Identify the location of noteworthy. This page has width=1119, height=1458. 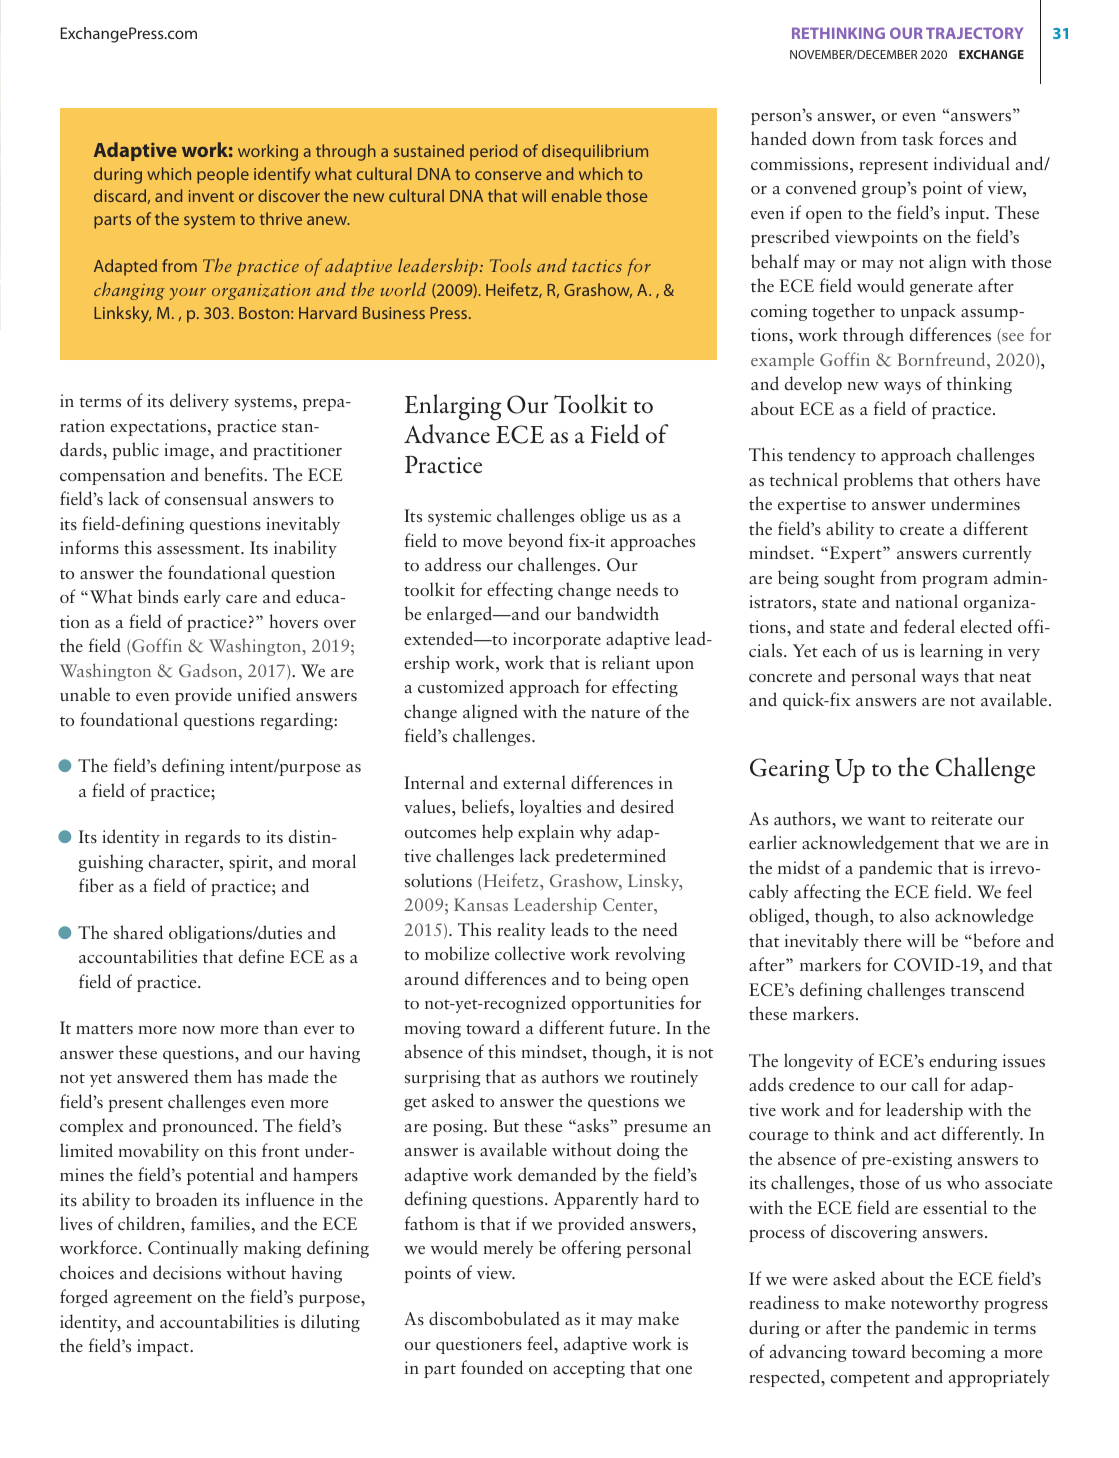
(935, 1304).
